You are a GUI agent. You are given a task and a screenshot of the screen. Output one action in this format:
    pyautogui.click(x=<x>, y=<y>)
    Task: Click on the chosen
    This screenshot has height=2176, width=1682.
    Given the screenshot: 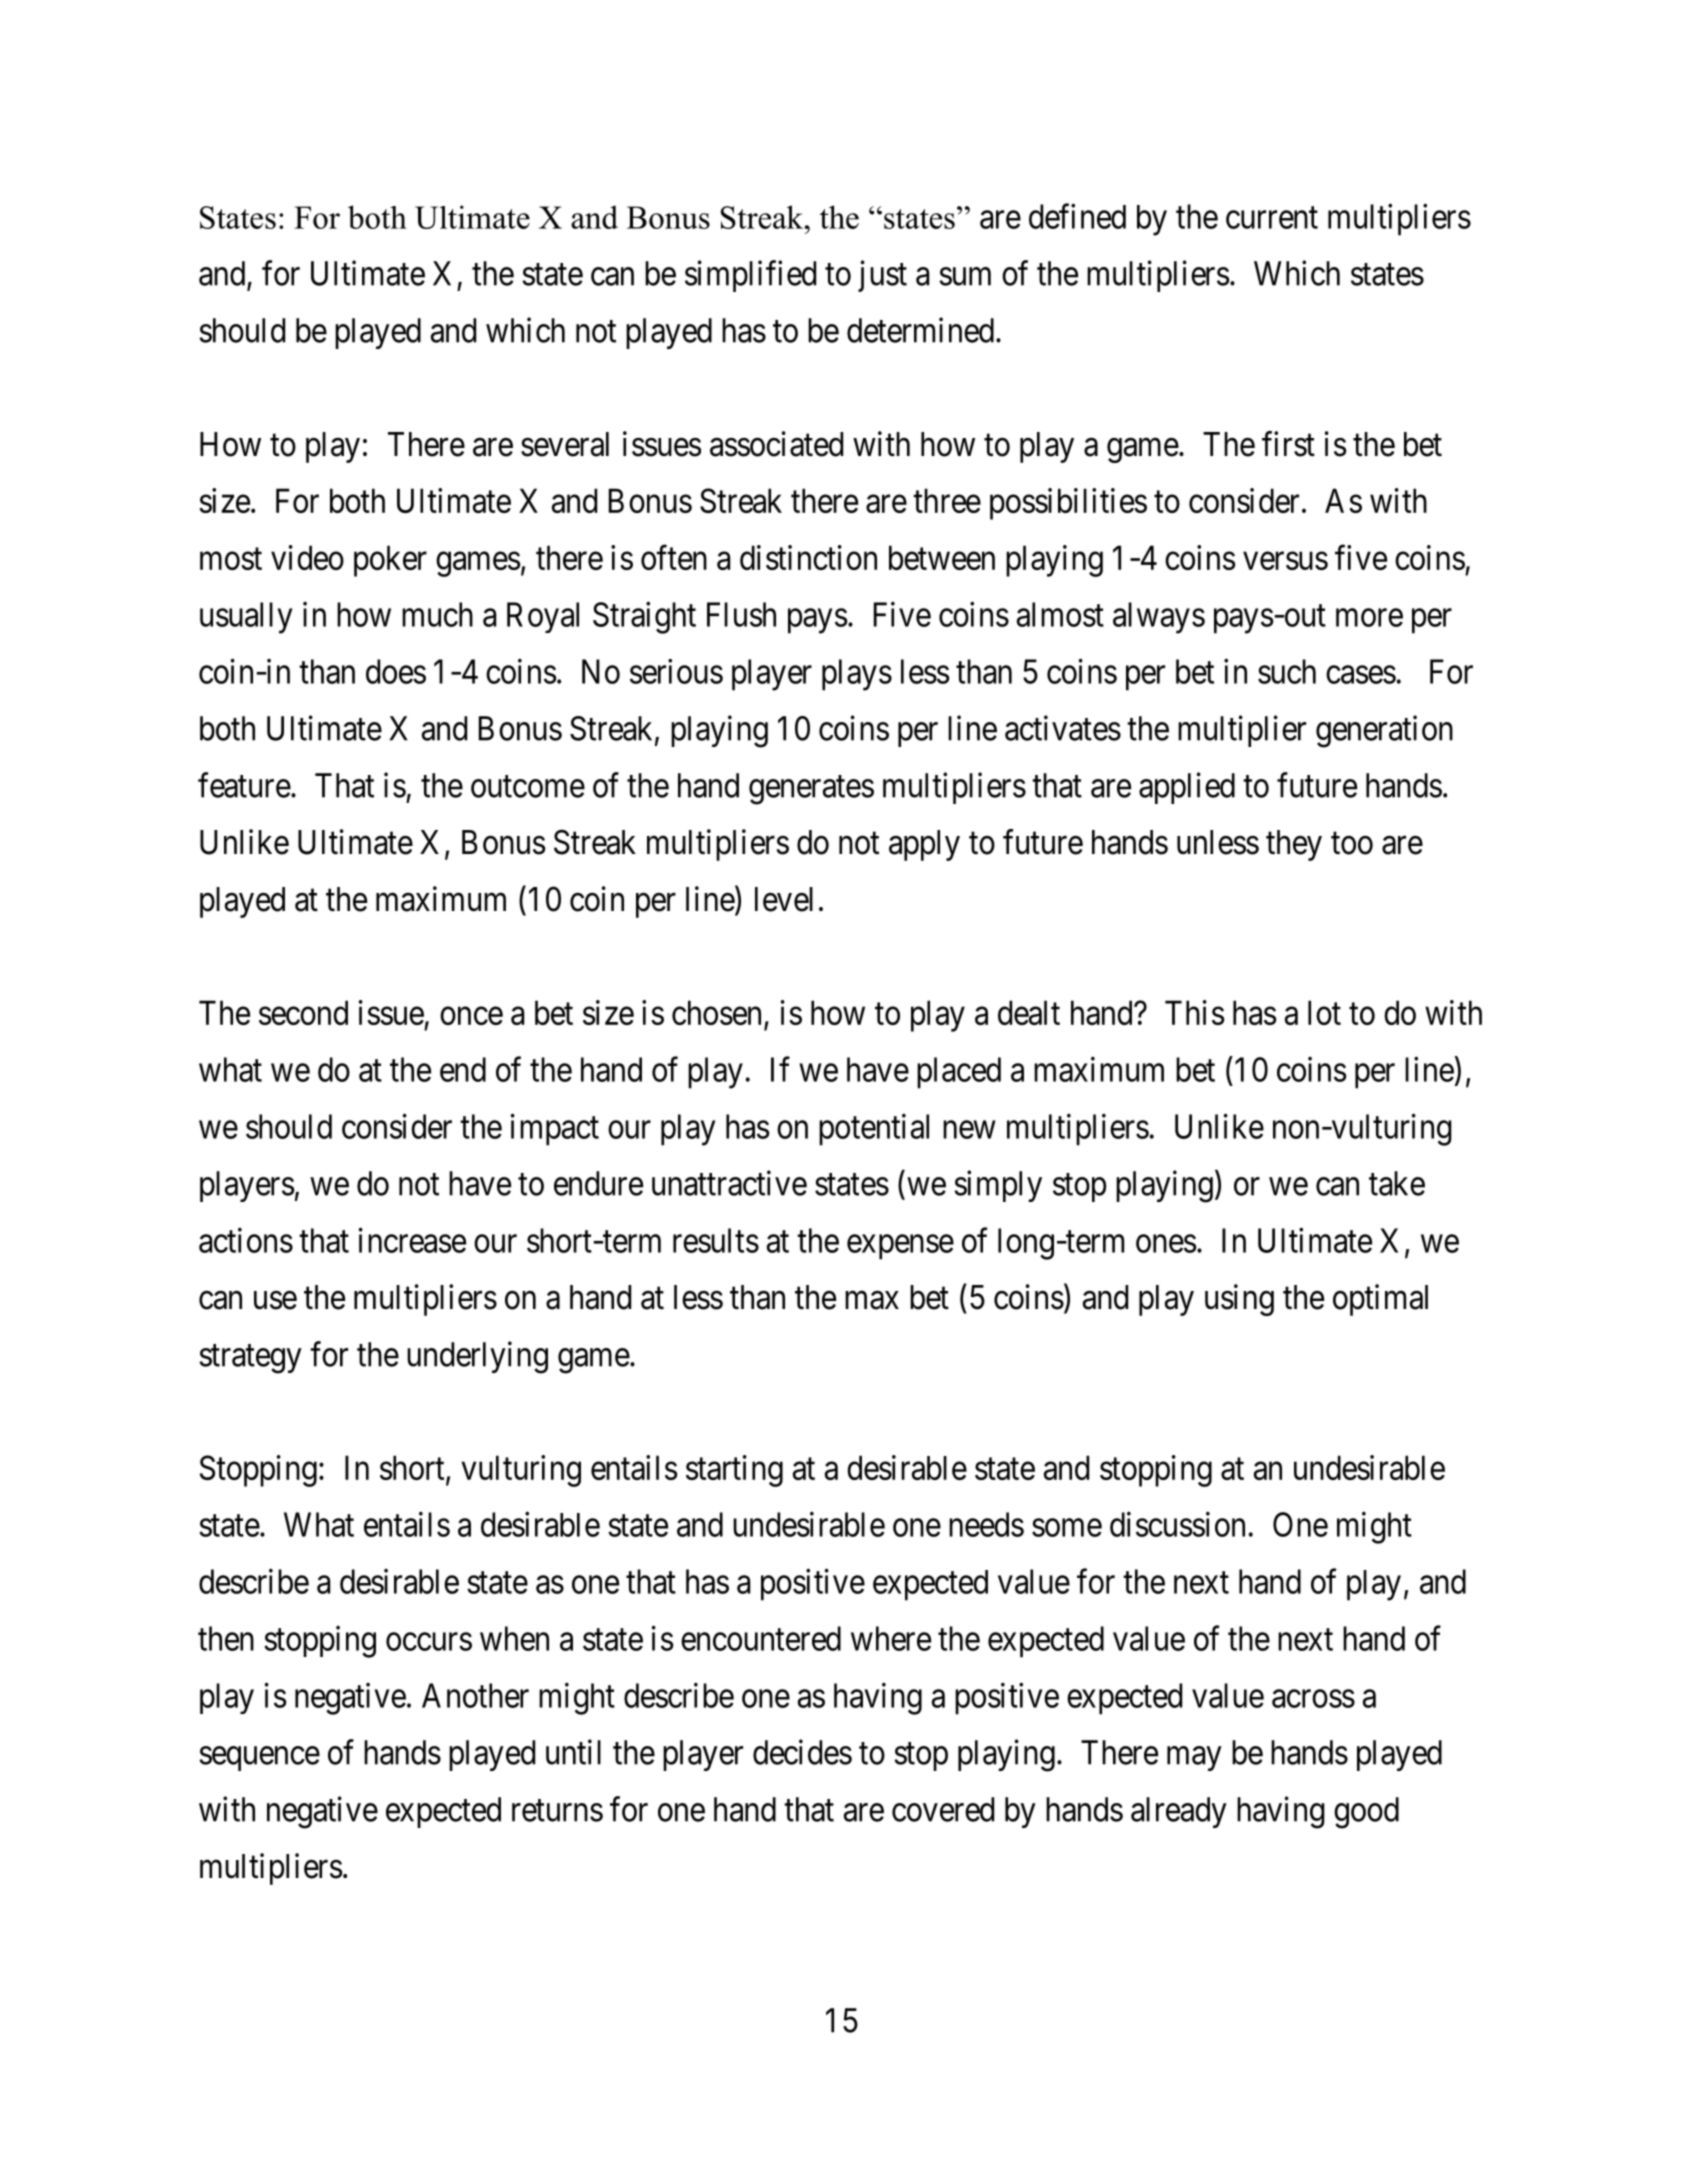 What is the action you would take?
    pyautogui.click(x=716, y=1012)
